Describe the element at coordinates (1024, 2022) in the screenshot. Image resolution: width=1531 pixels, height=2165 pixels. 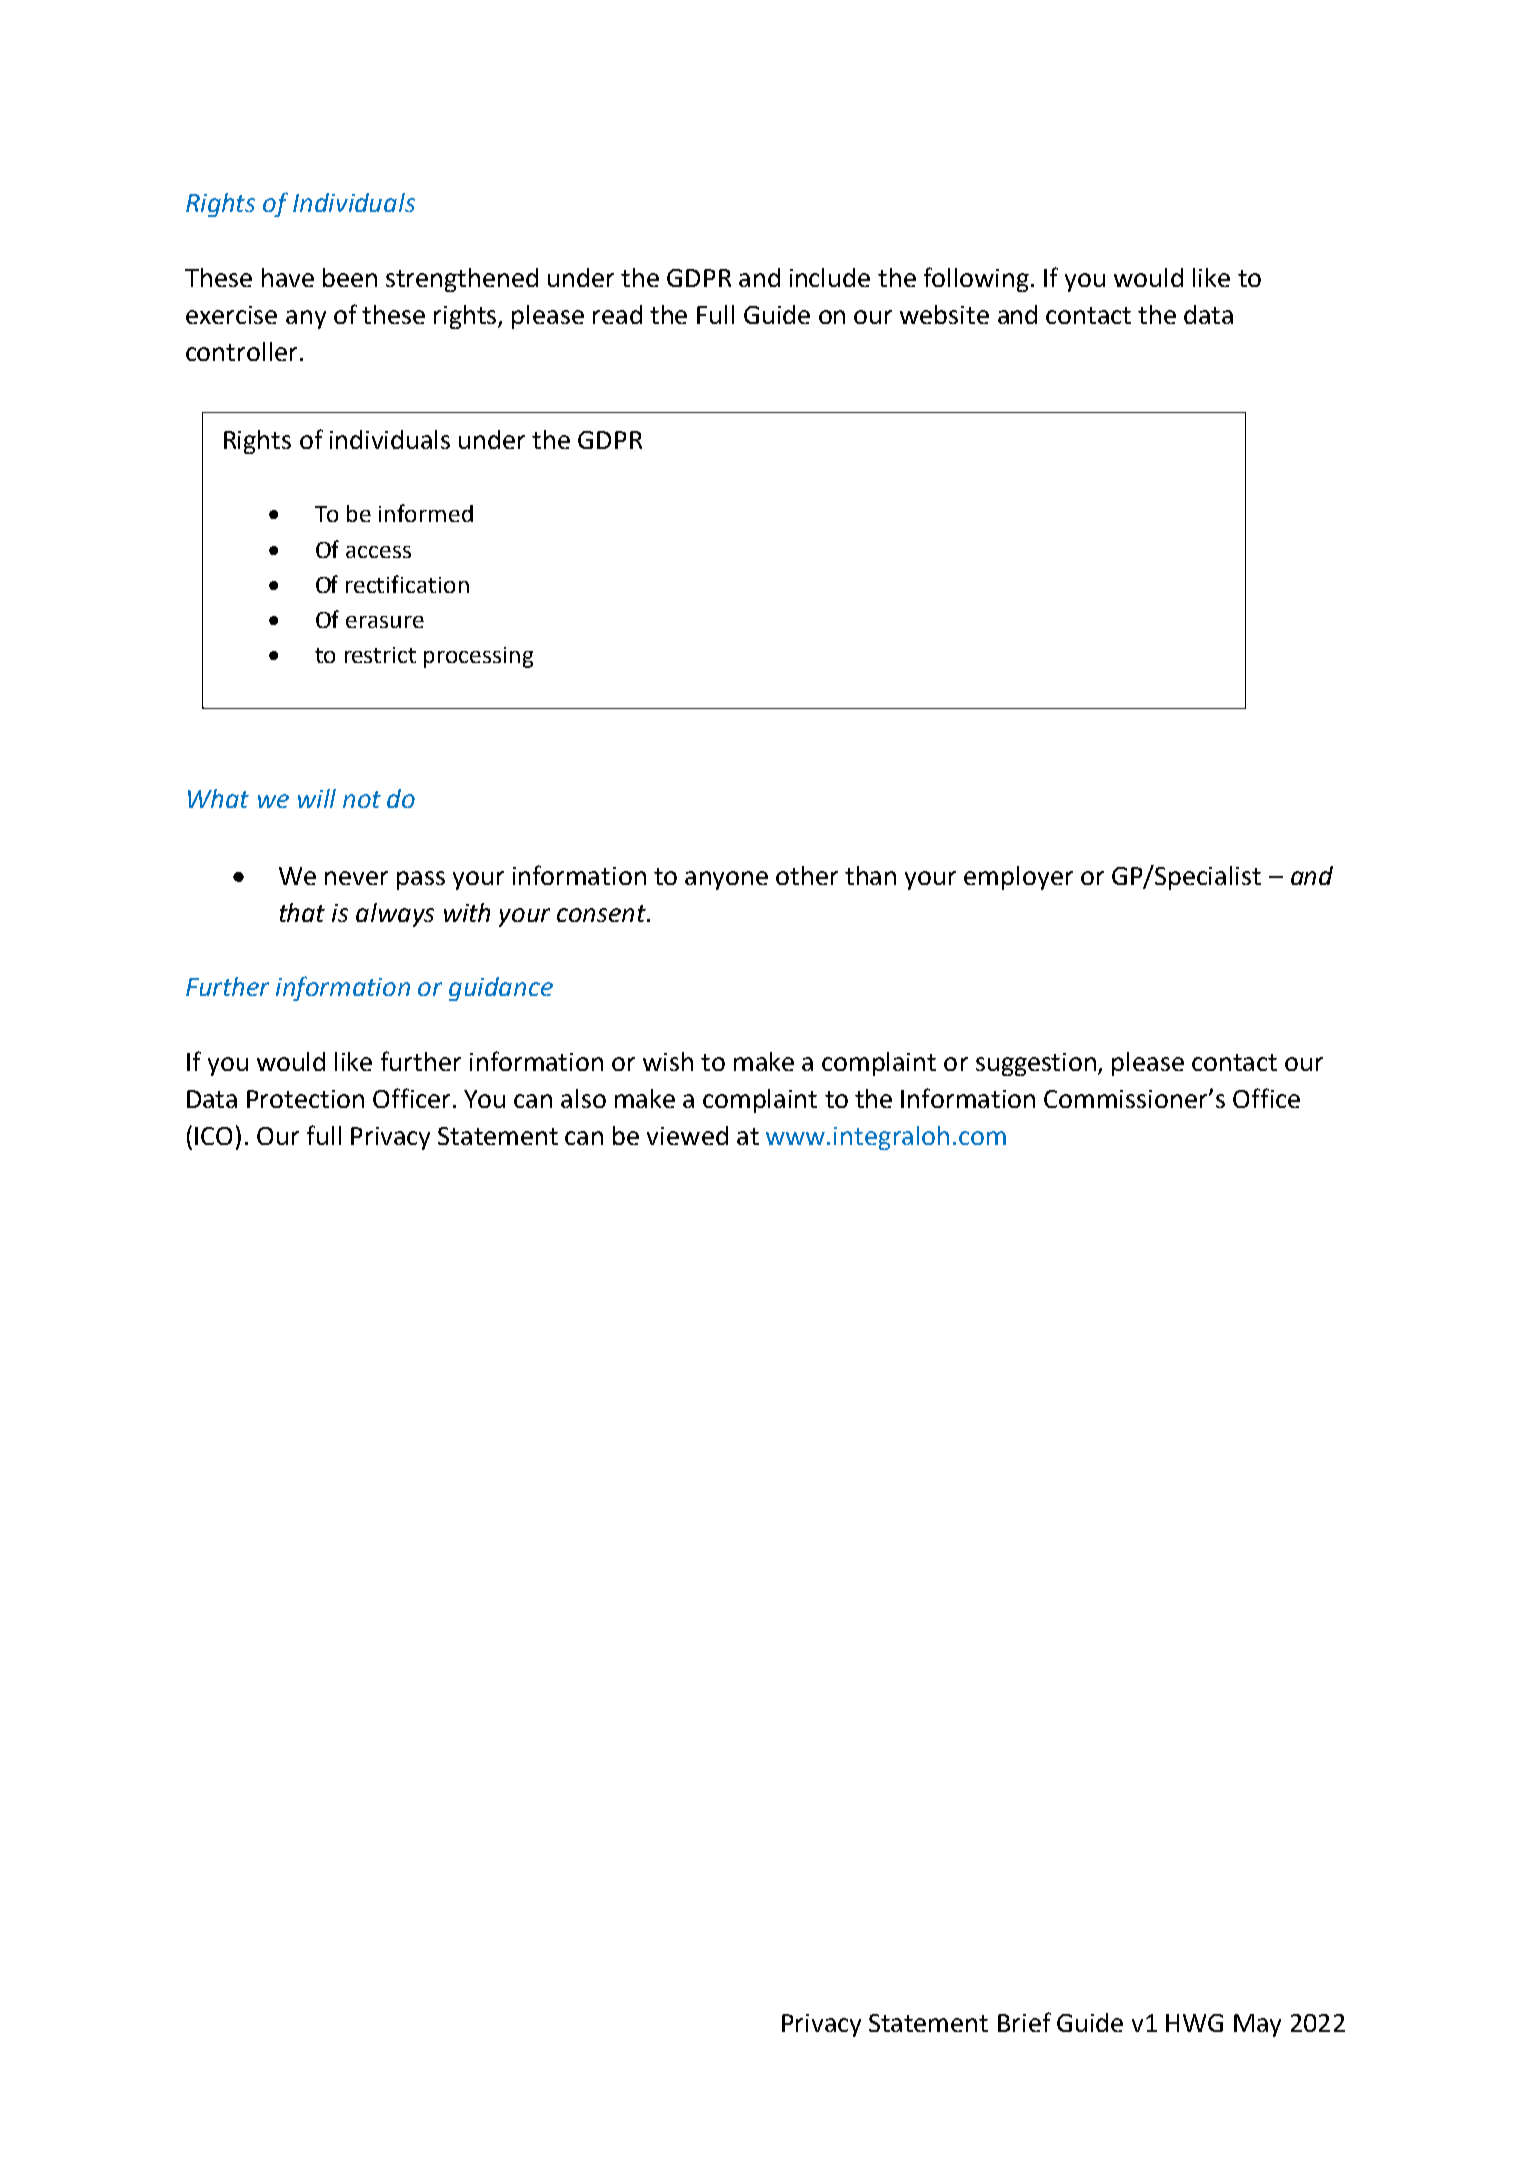
I see `Brief` at that location.
